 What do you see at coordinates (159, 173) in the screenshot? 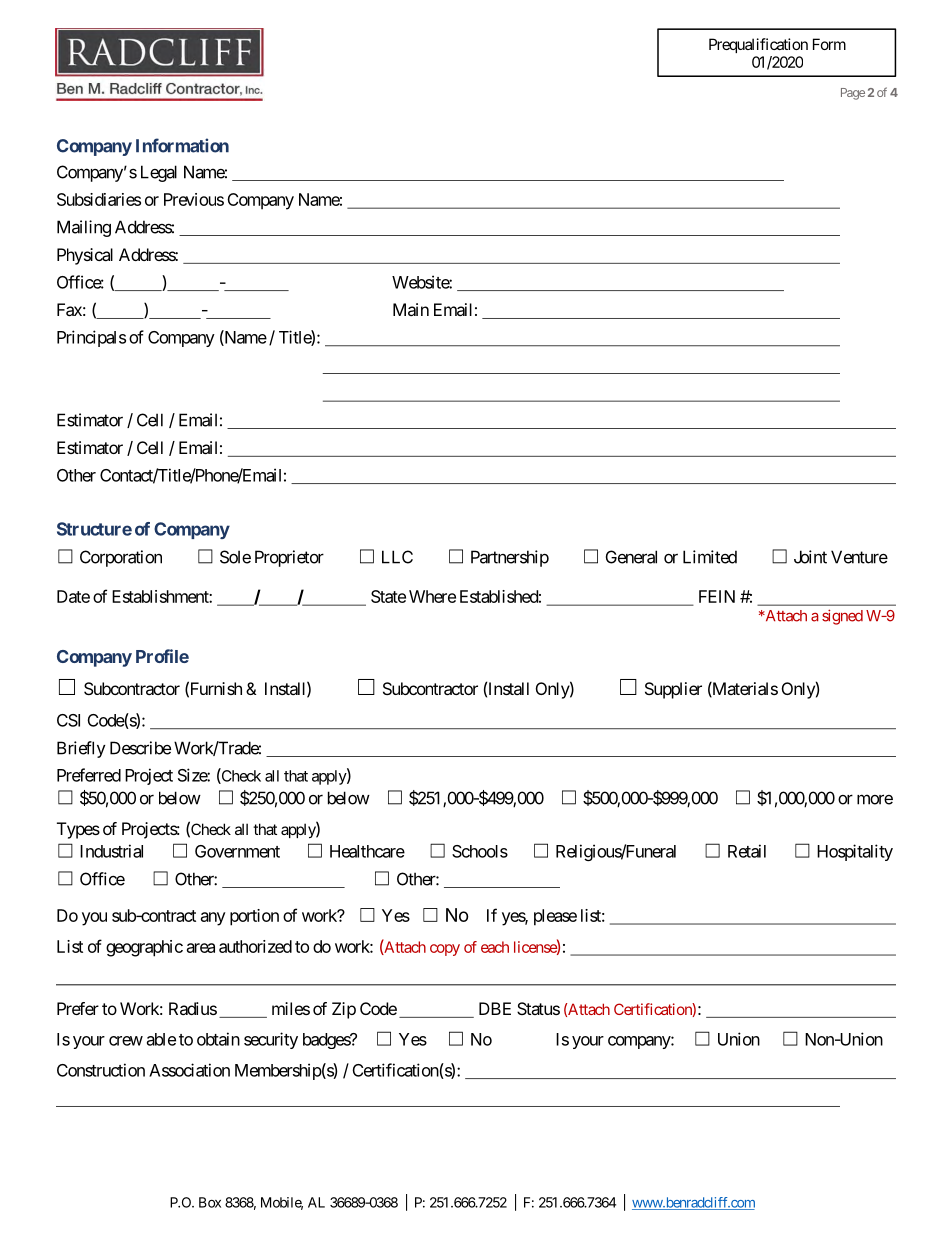
I see `Legal` at bounding box center [159, 173].
